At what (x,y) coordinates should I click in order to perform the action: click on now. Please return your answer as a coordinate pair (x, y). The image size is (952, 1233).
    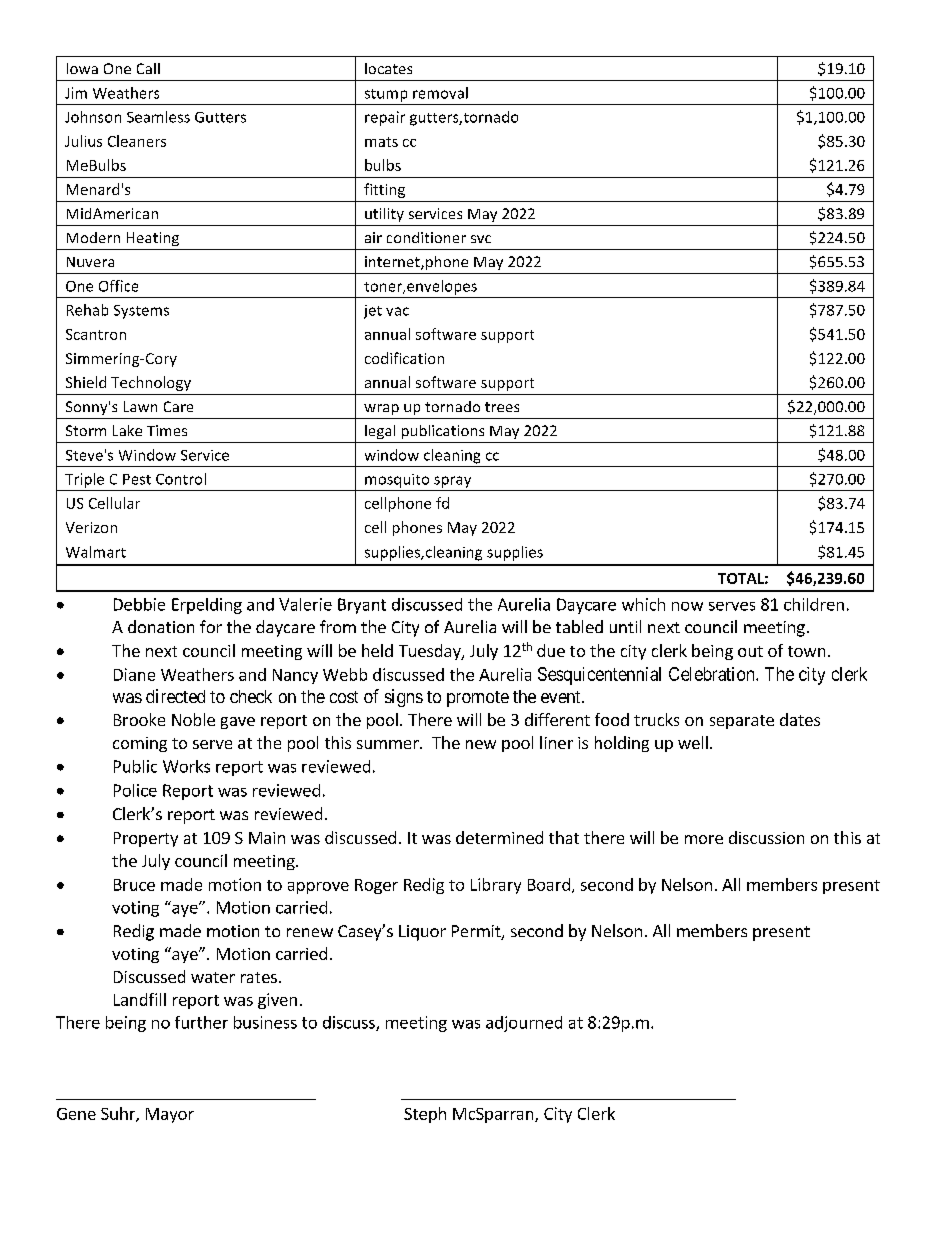
    Looking at the image, I should click on (687, 606).
